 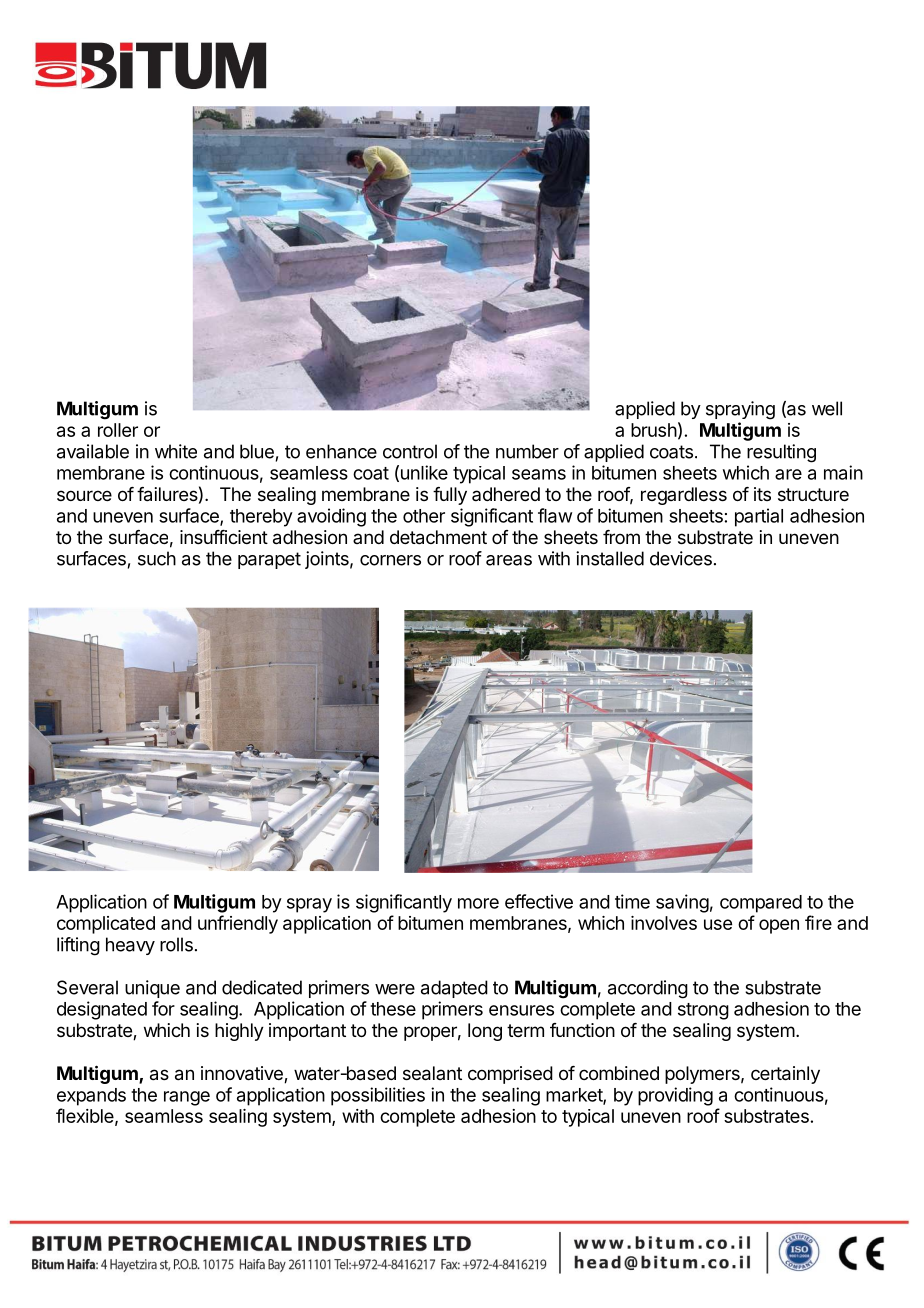 I want to click on resulting, so click(x=781, y=453).
